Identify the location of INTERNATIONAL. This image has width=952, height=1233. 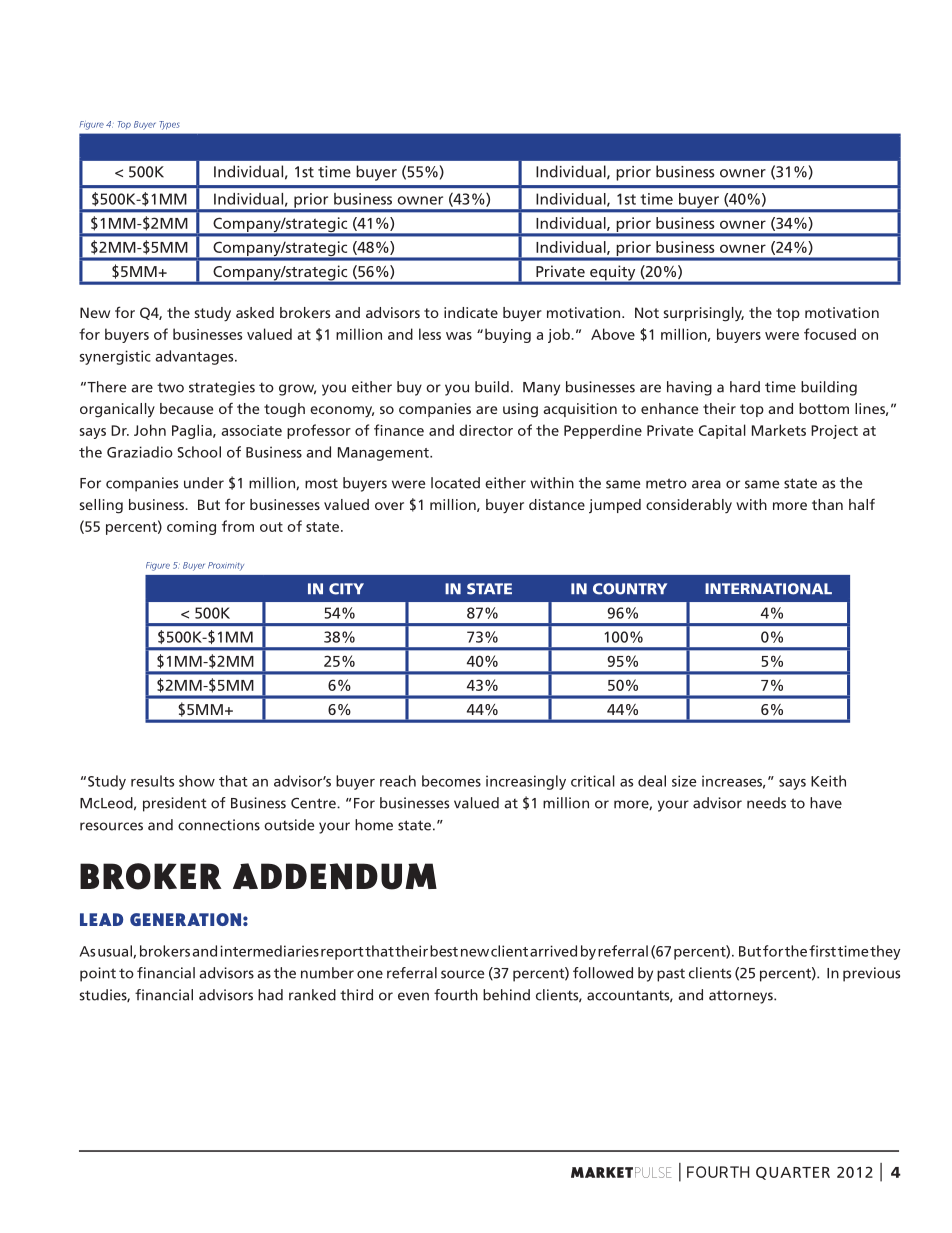
(768, 589).
